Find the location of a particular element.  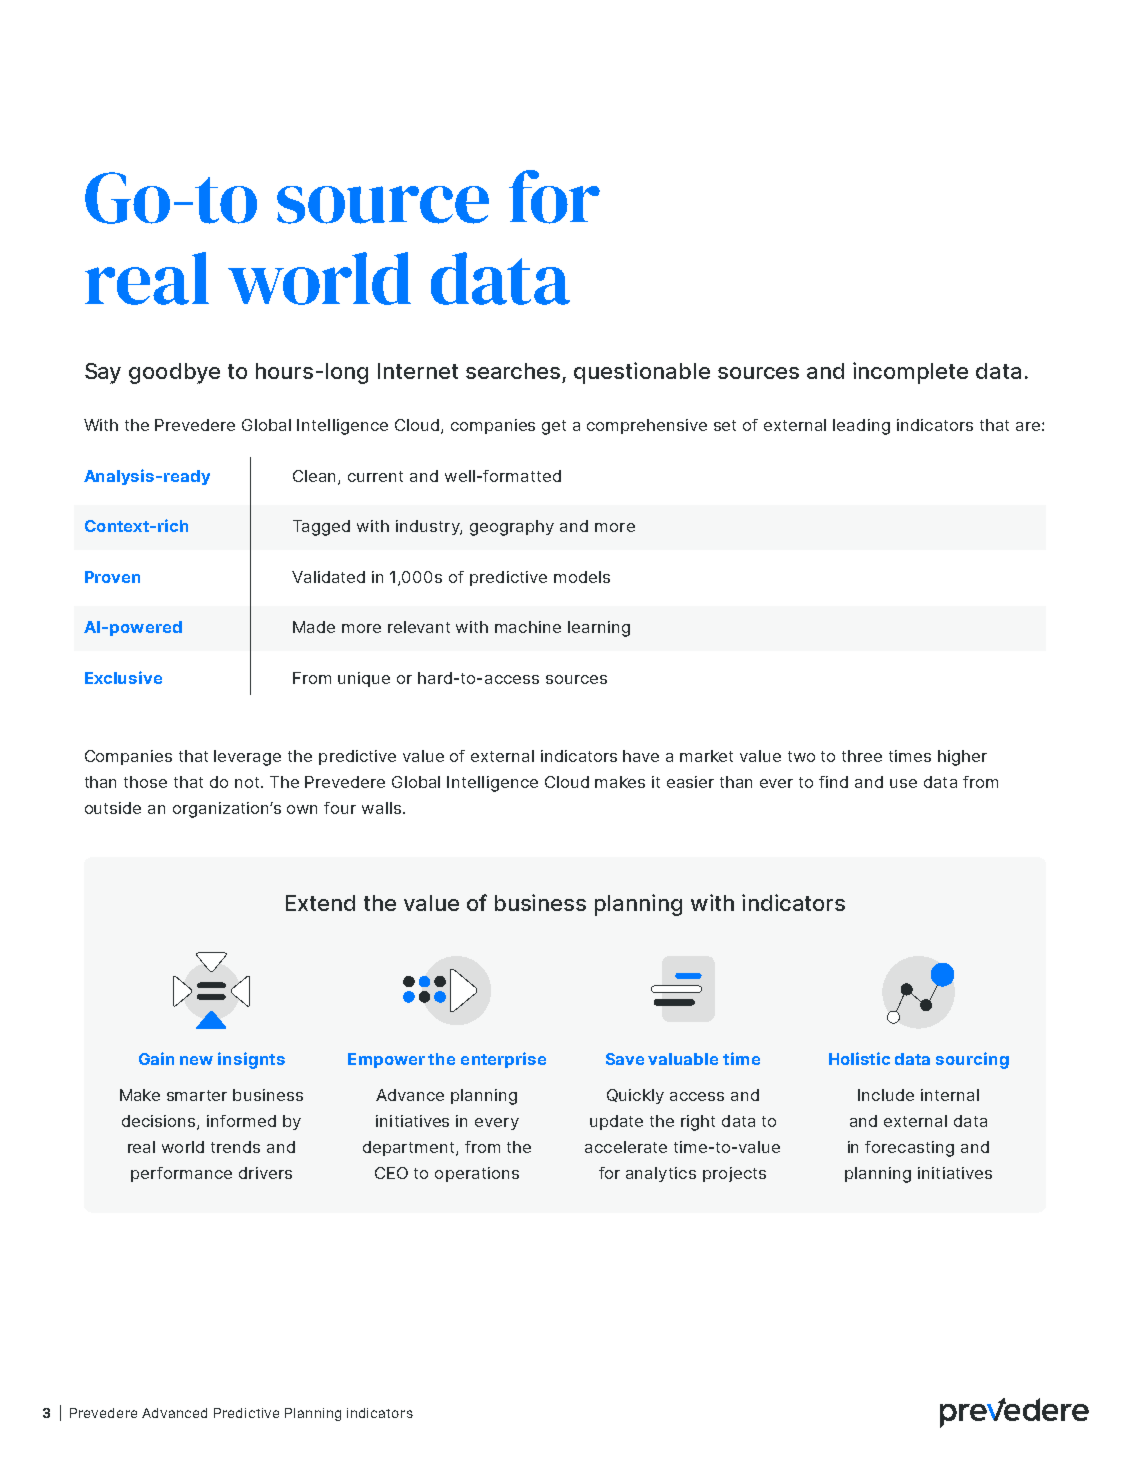

operations is located at coordinates (477, 1174).
